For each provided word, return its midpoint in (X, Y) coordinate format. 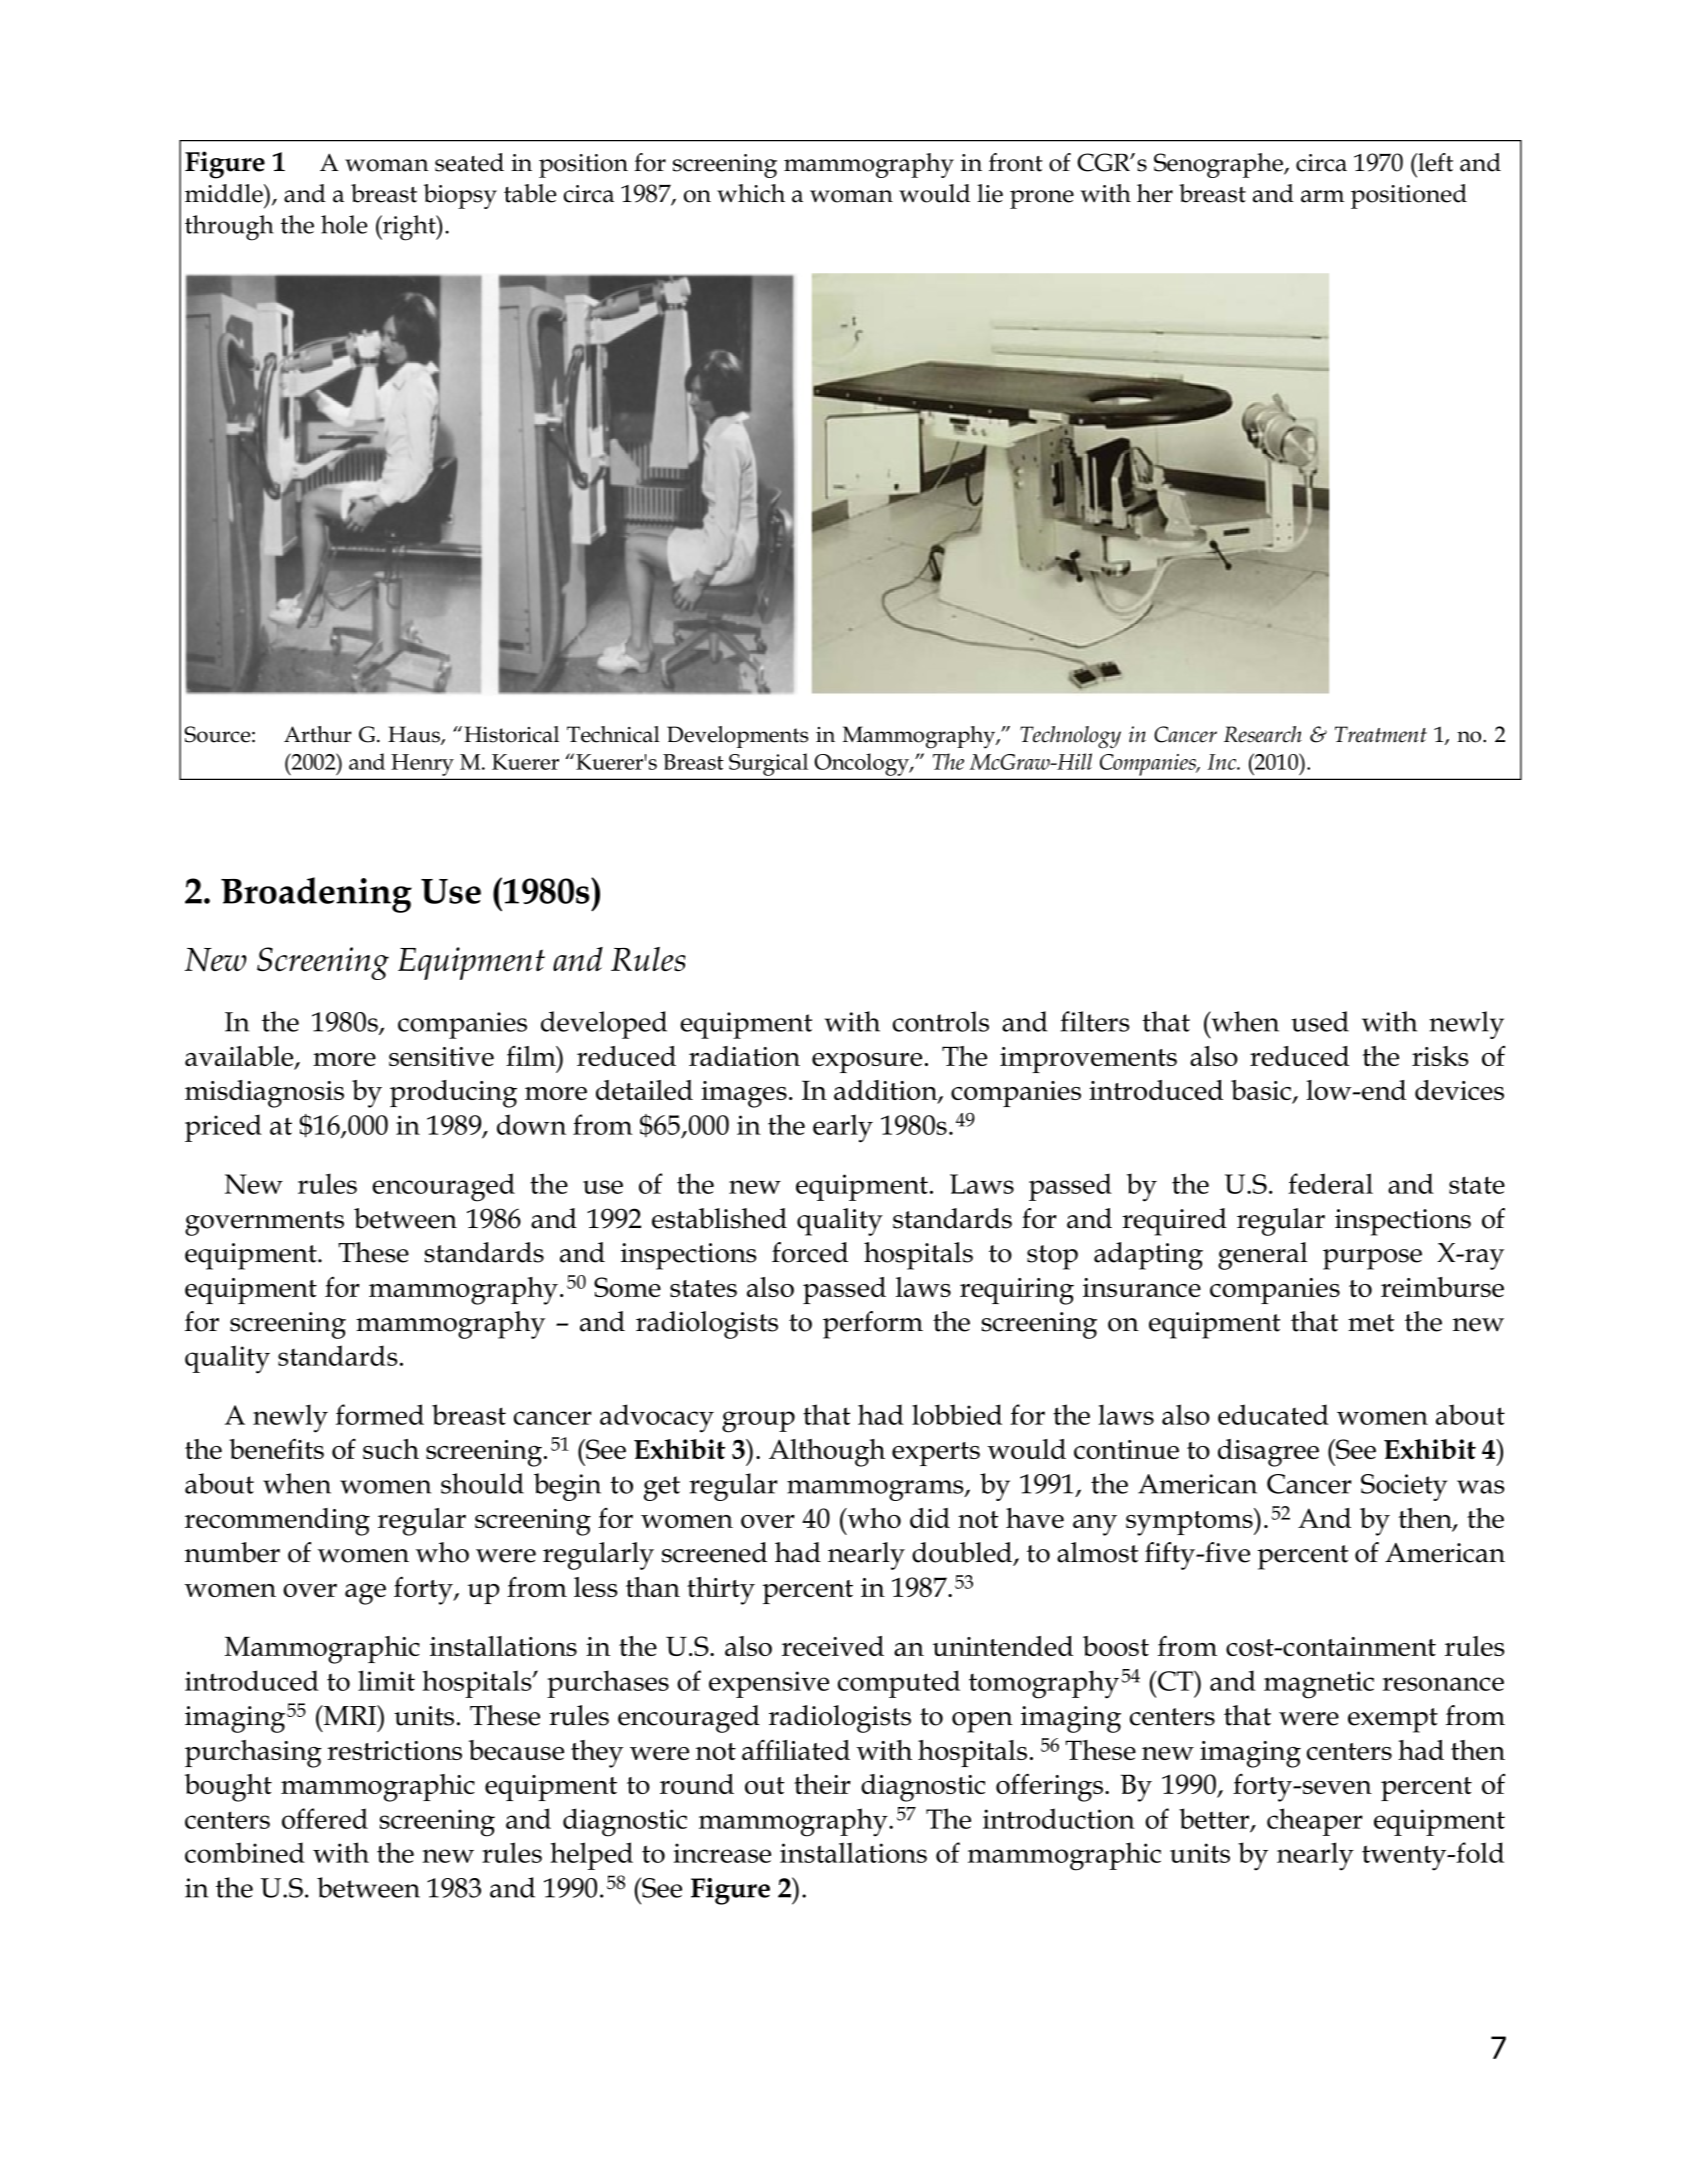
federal (1330, 1183)
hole (344, 224)
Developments (737, 737)
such (391, 1449)
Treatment (1381, 734)
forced (810, 1252)
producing (453, 1094)
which (751, 193)
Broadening (316, 895)
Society (1404, 1487)
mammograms (876, 1490)
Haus (415, 735)
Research (1263, 734)
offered (325, 1818)
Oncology (863, 764)
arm (1322, 196)
